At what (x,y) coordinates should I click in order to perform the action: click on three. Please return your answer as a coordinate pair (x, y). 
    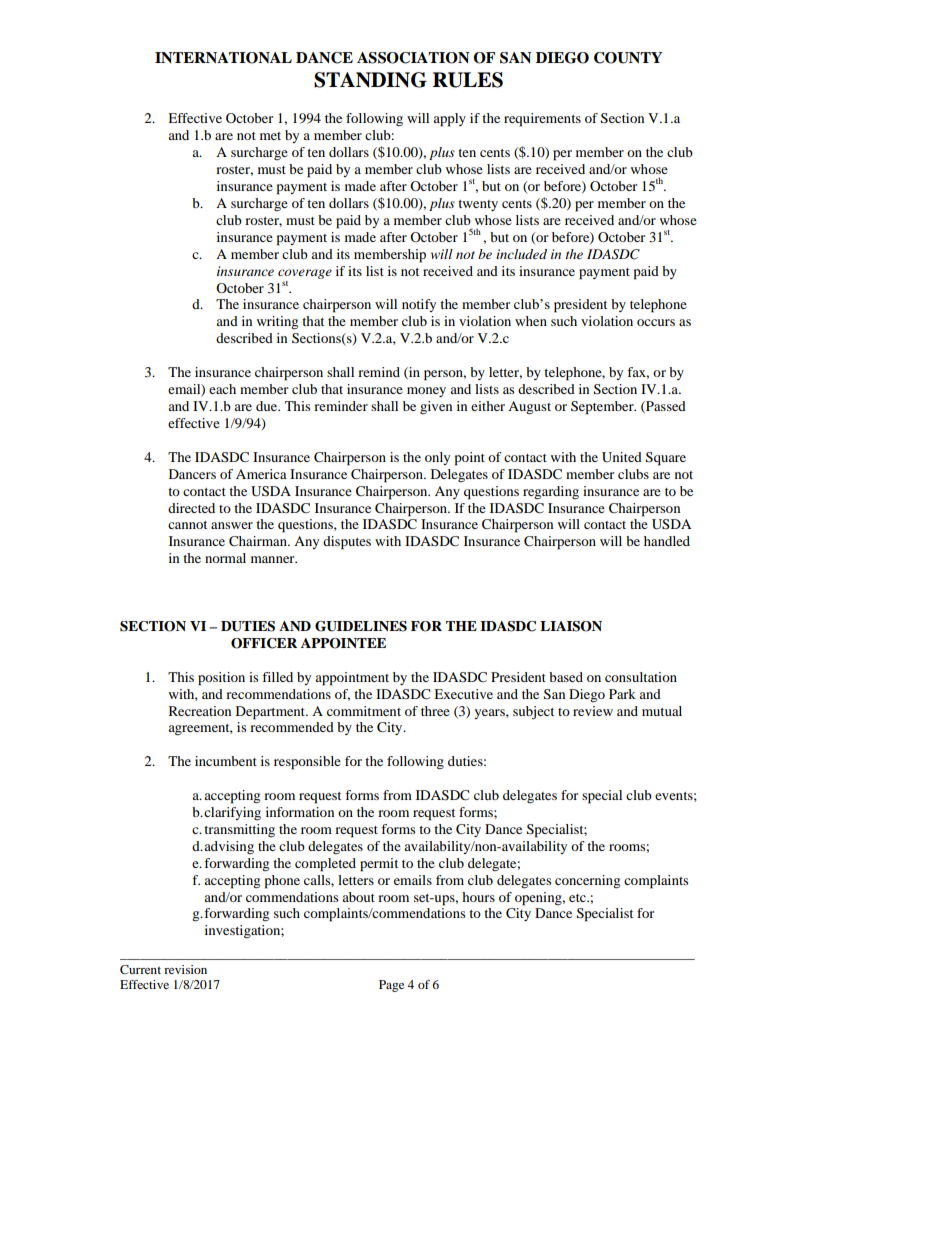
    Looking at the image, I should click on (435, 711).
